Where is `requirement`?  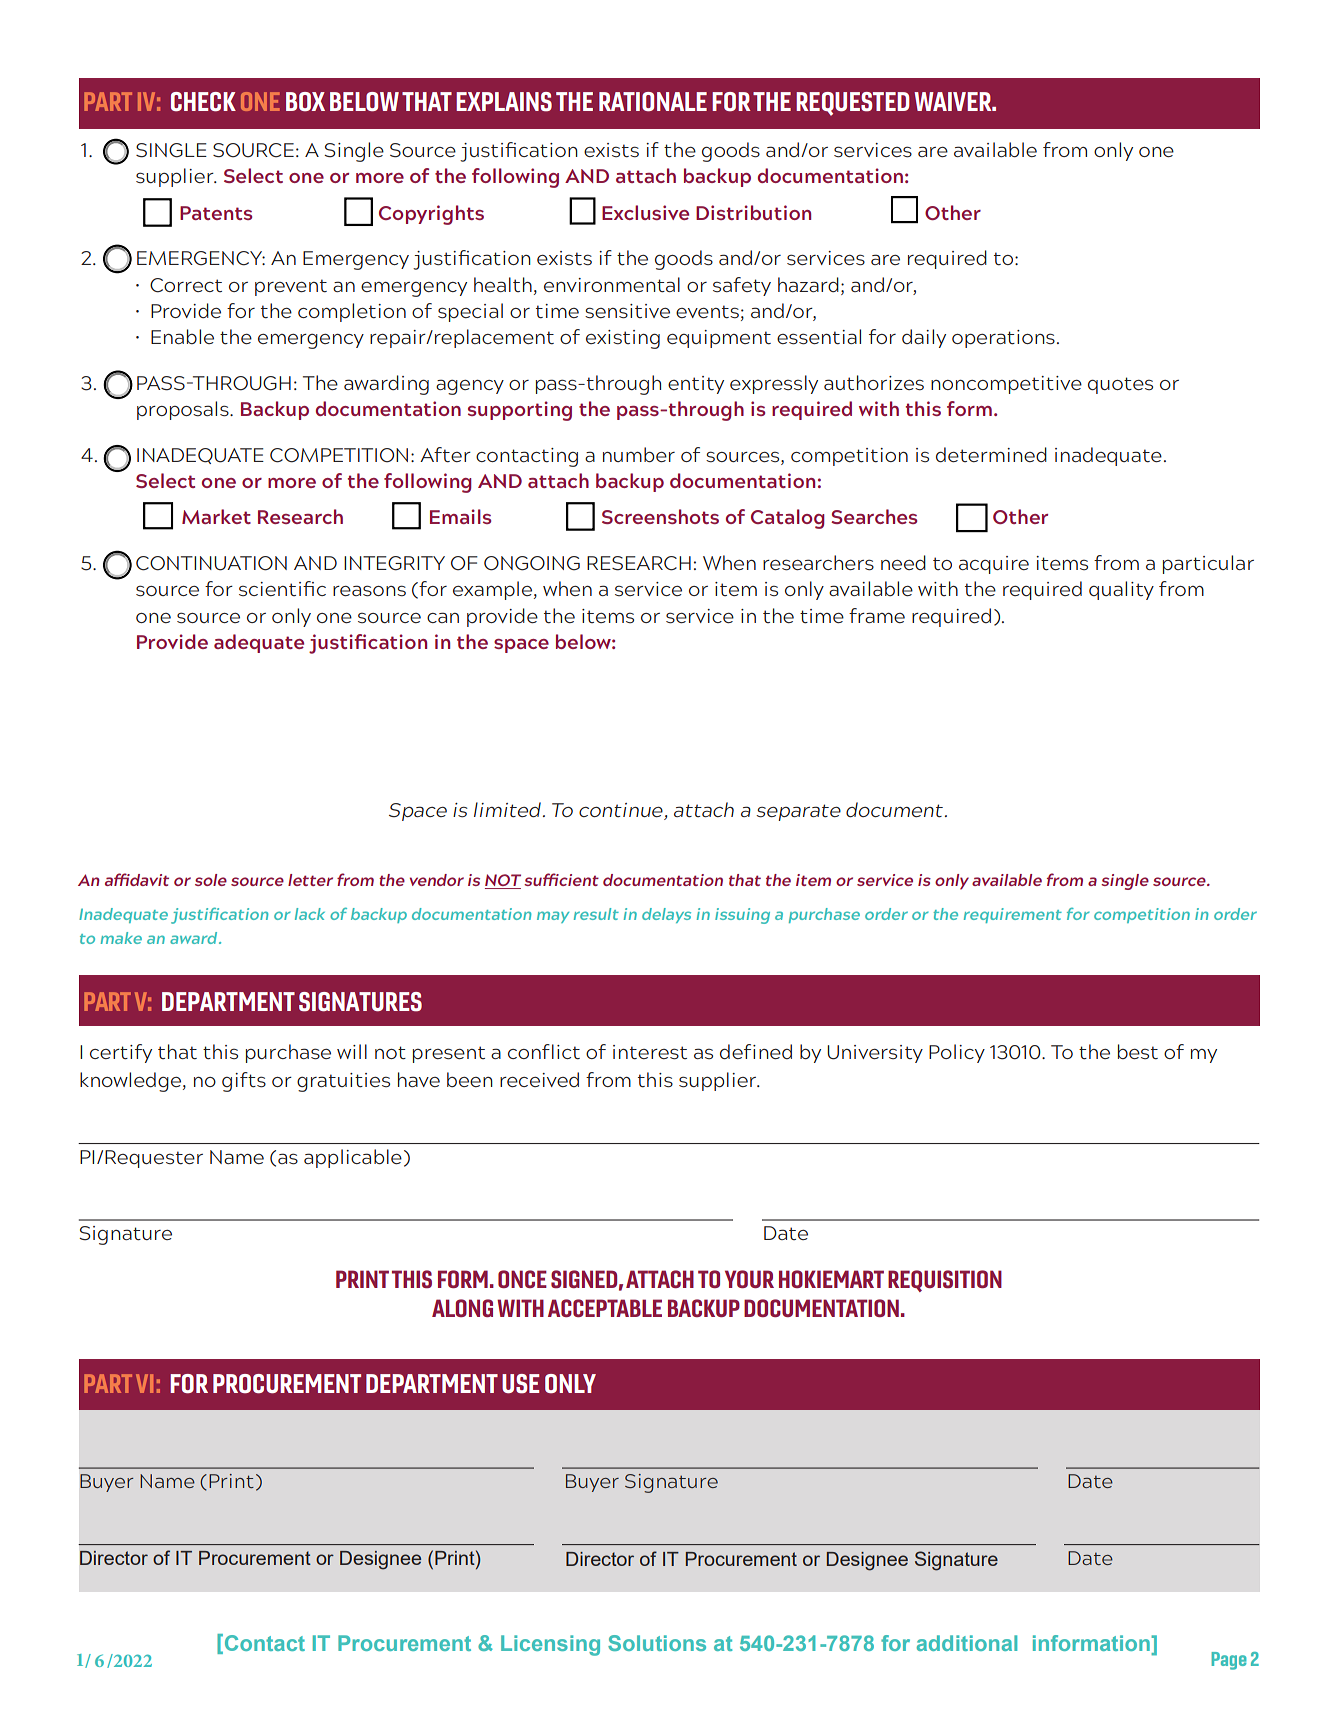
requirement is located at coordinates (1013, 915).
